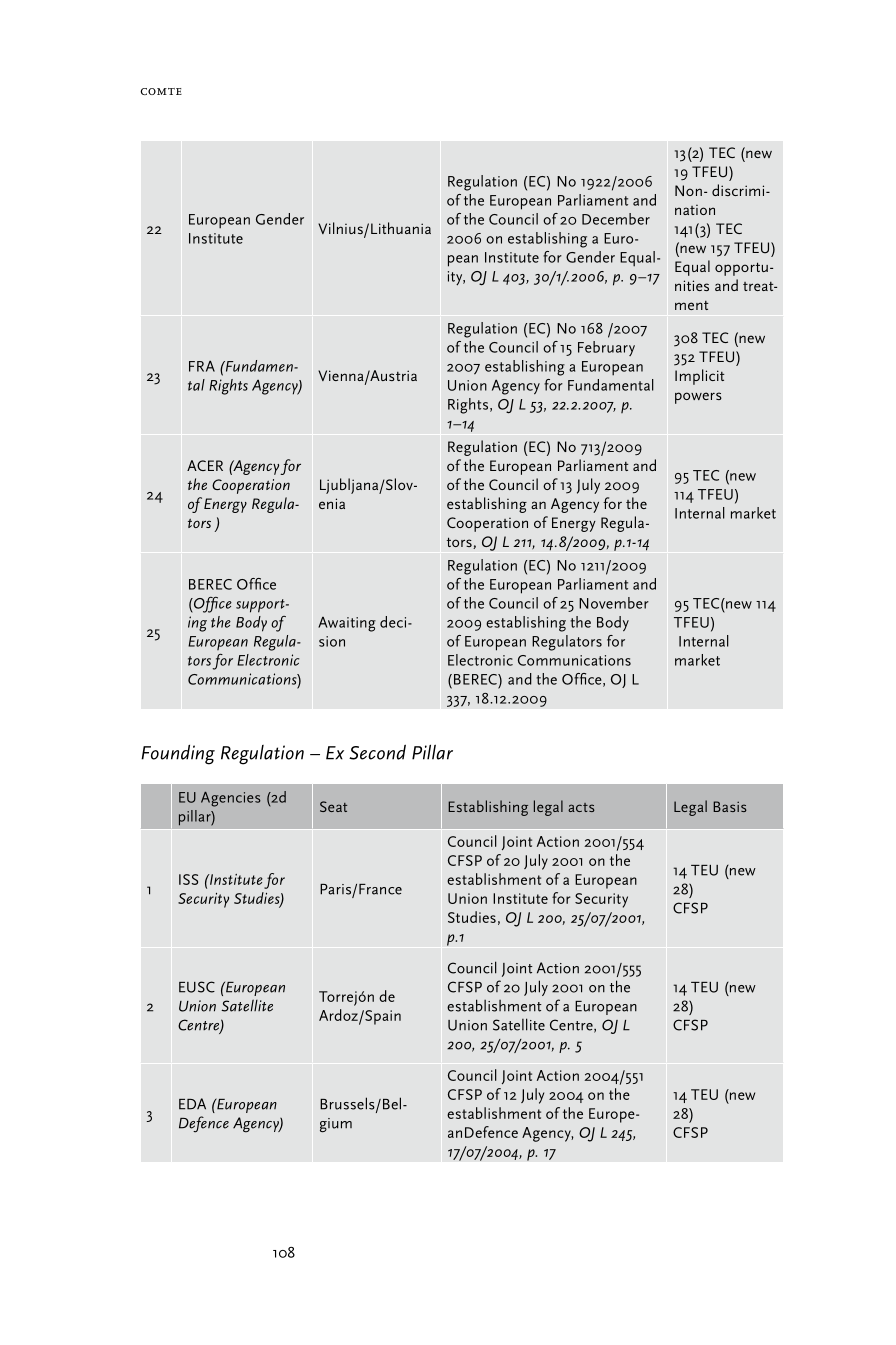 This page has width=896, height=1345. Describe the element at coordinates (333, 806) in the page. I see `Seat` at that location.
